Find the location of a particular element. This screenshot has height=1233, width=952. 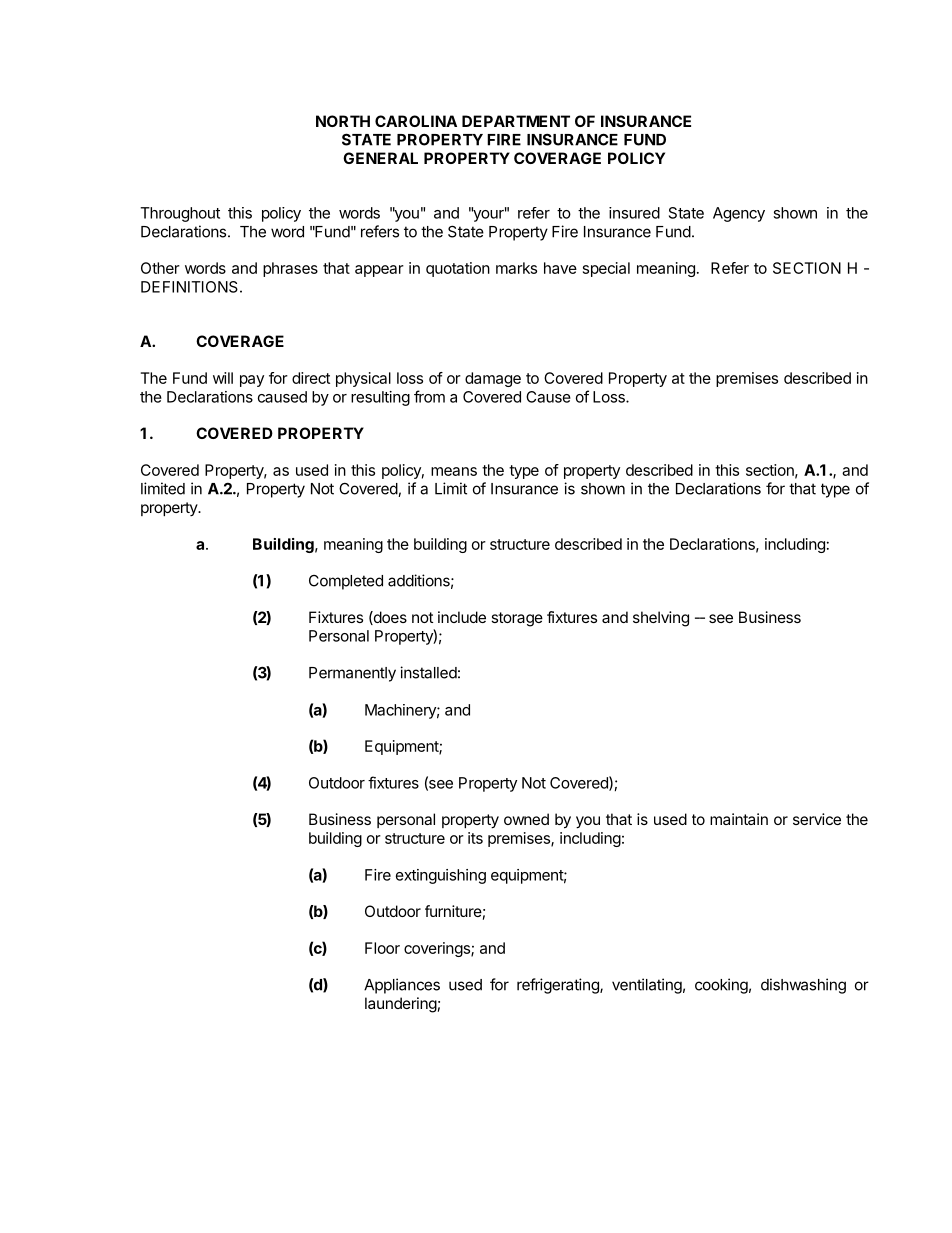

Permanently is located at coordinates (352, 674).
